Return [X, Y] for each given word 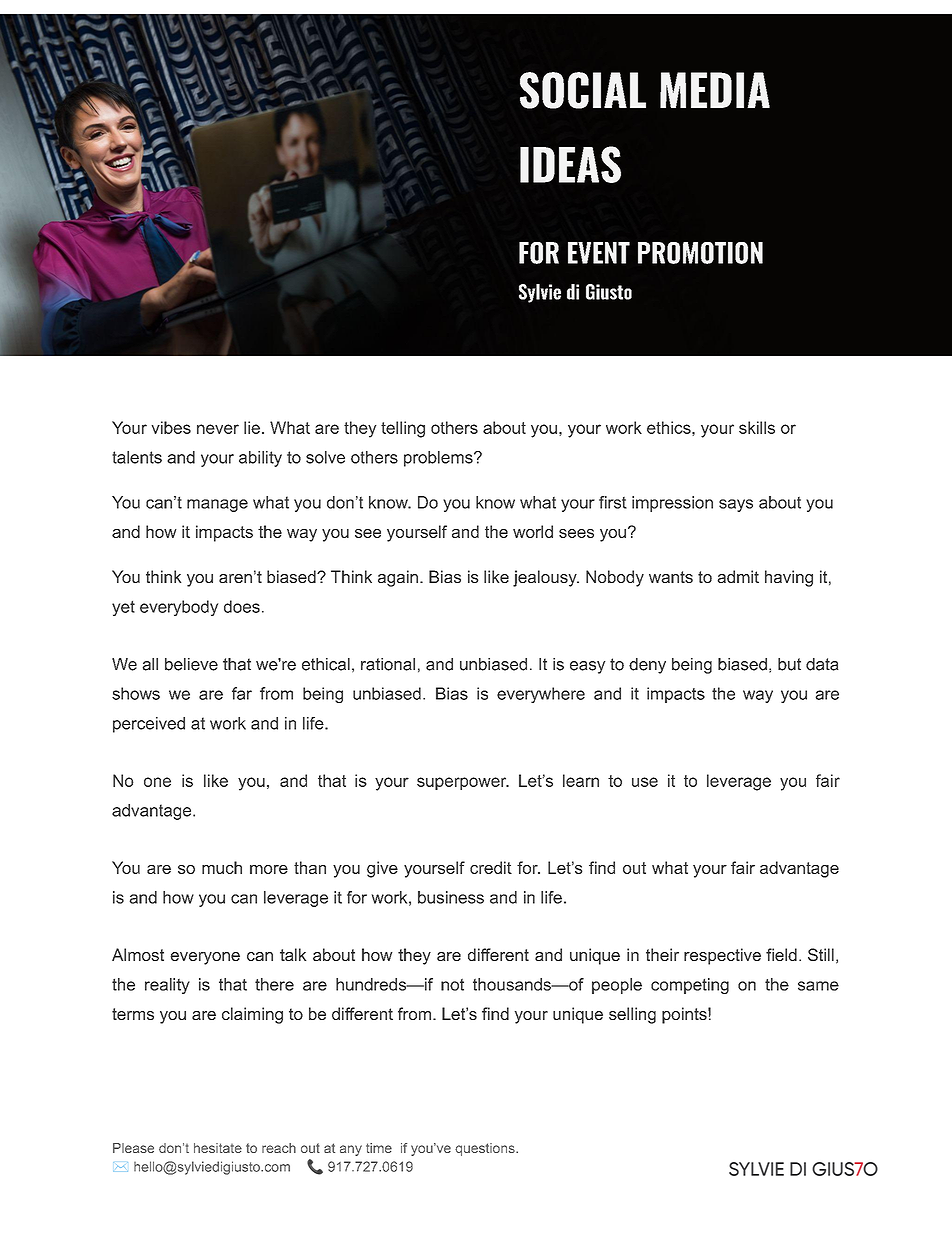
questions [486, 1149]
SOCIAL [583, 90]
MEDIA [715, 90]
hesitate [218, 1148]
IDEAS [570, 164]
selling [632, 1015]
